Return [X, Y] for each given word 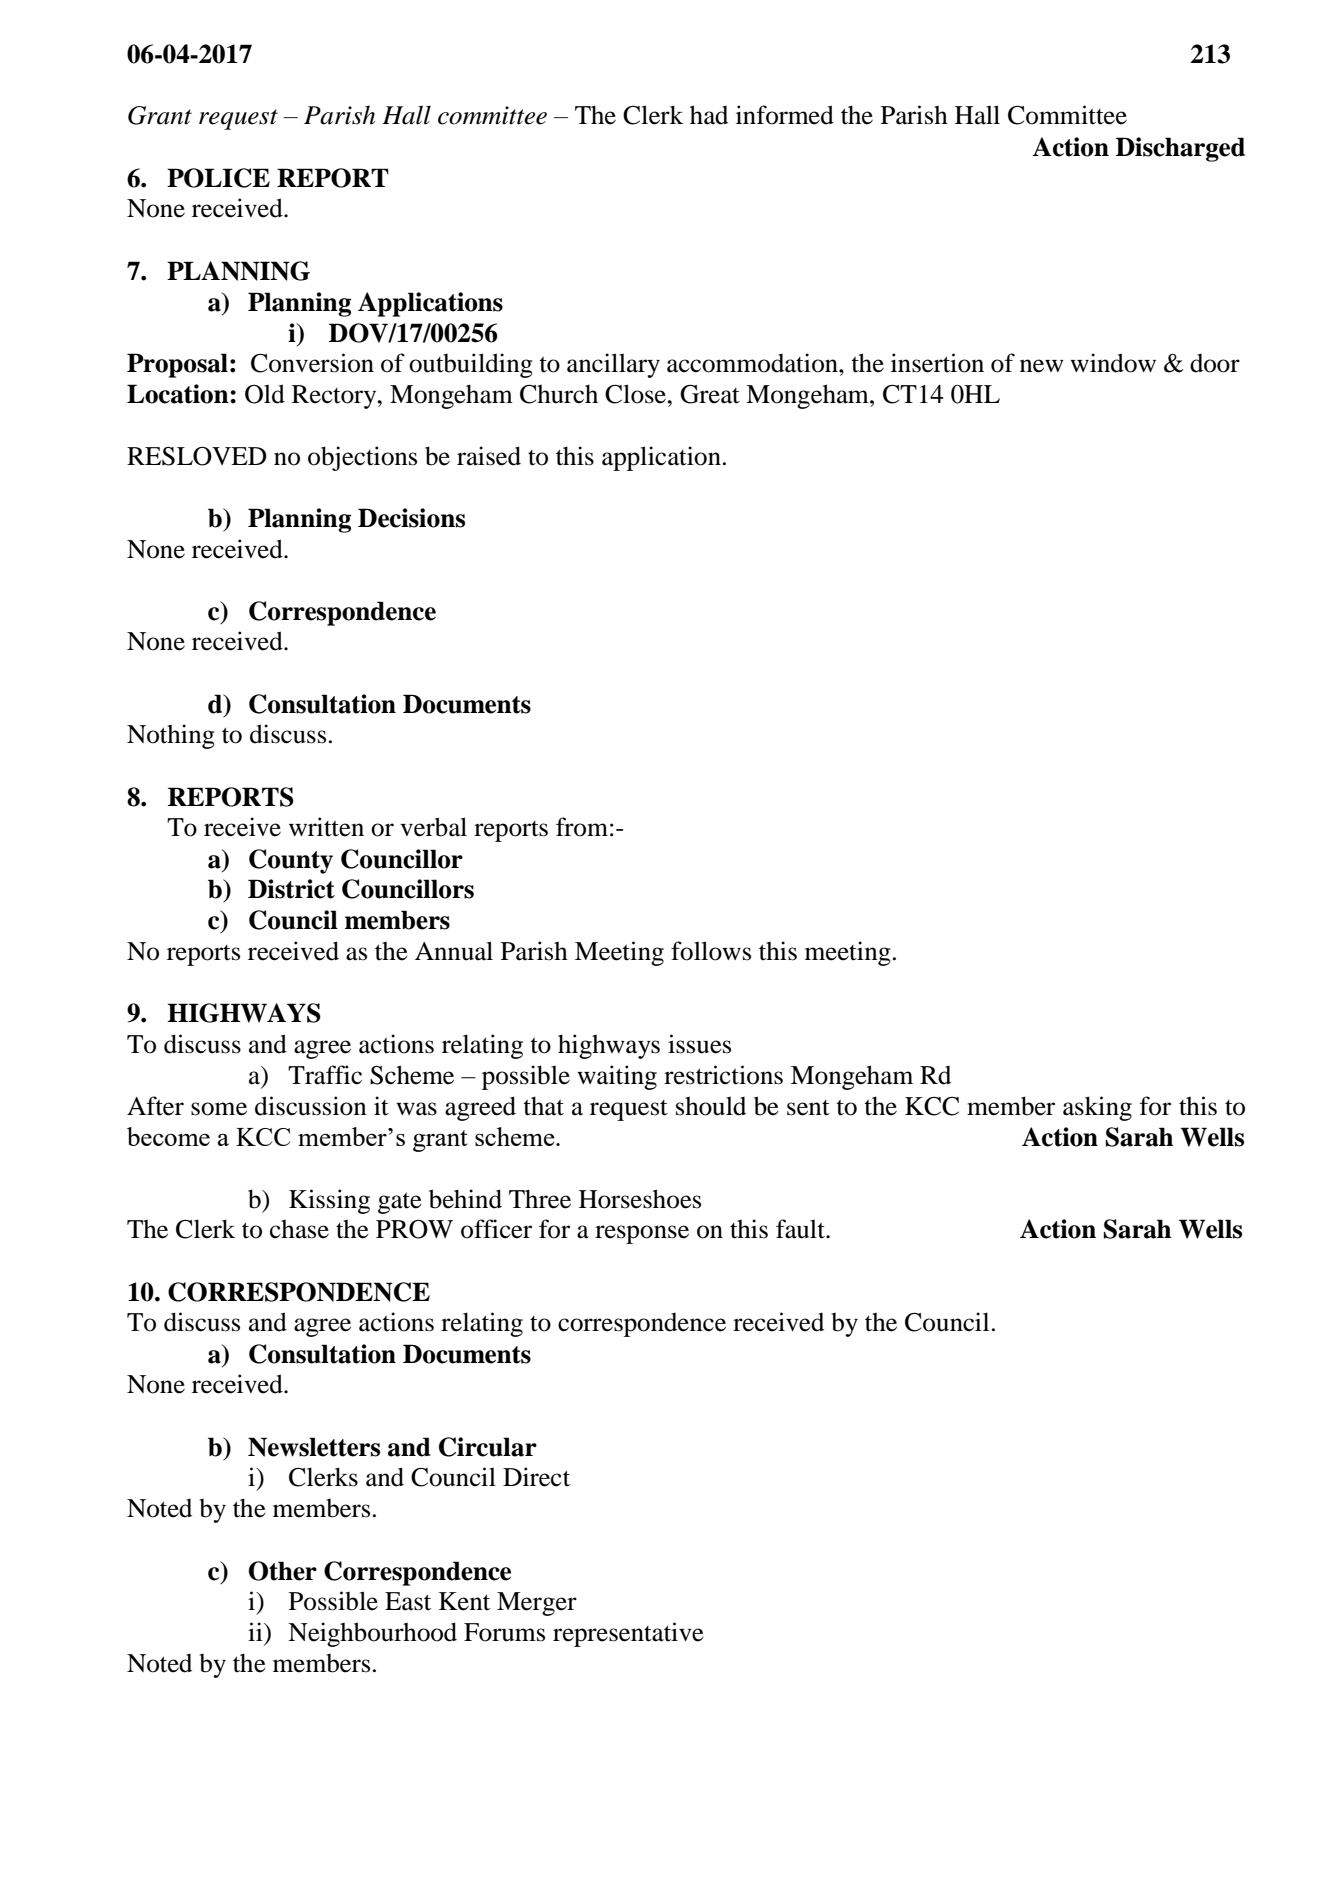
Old [265, 394]
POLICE [218, 178]
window [1113, 363]
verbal [433, 827]
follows [711, 951]
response [642, 1234]
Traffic [325, 1075]
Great [710, 394]
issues [699, 1044]
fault [801, 1229]
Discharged [1180, 149]
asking [1097, 1108]
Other [283, 1571]
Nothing [171, 736]
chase [299, 1229]
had [709, 115]
